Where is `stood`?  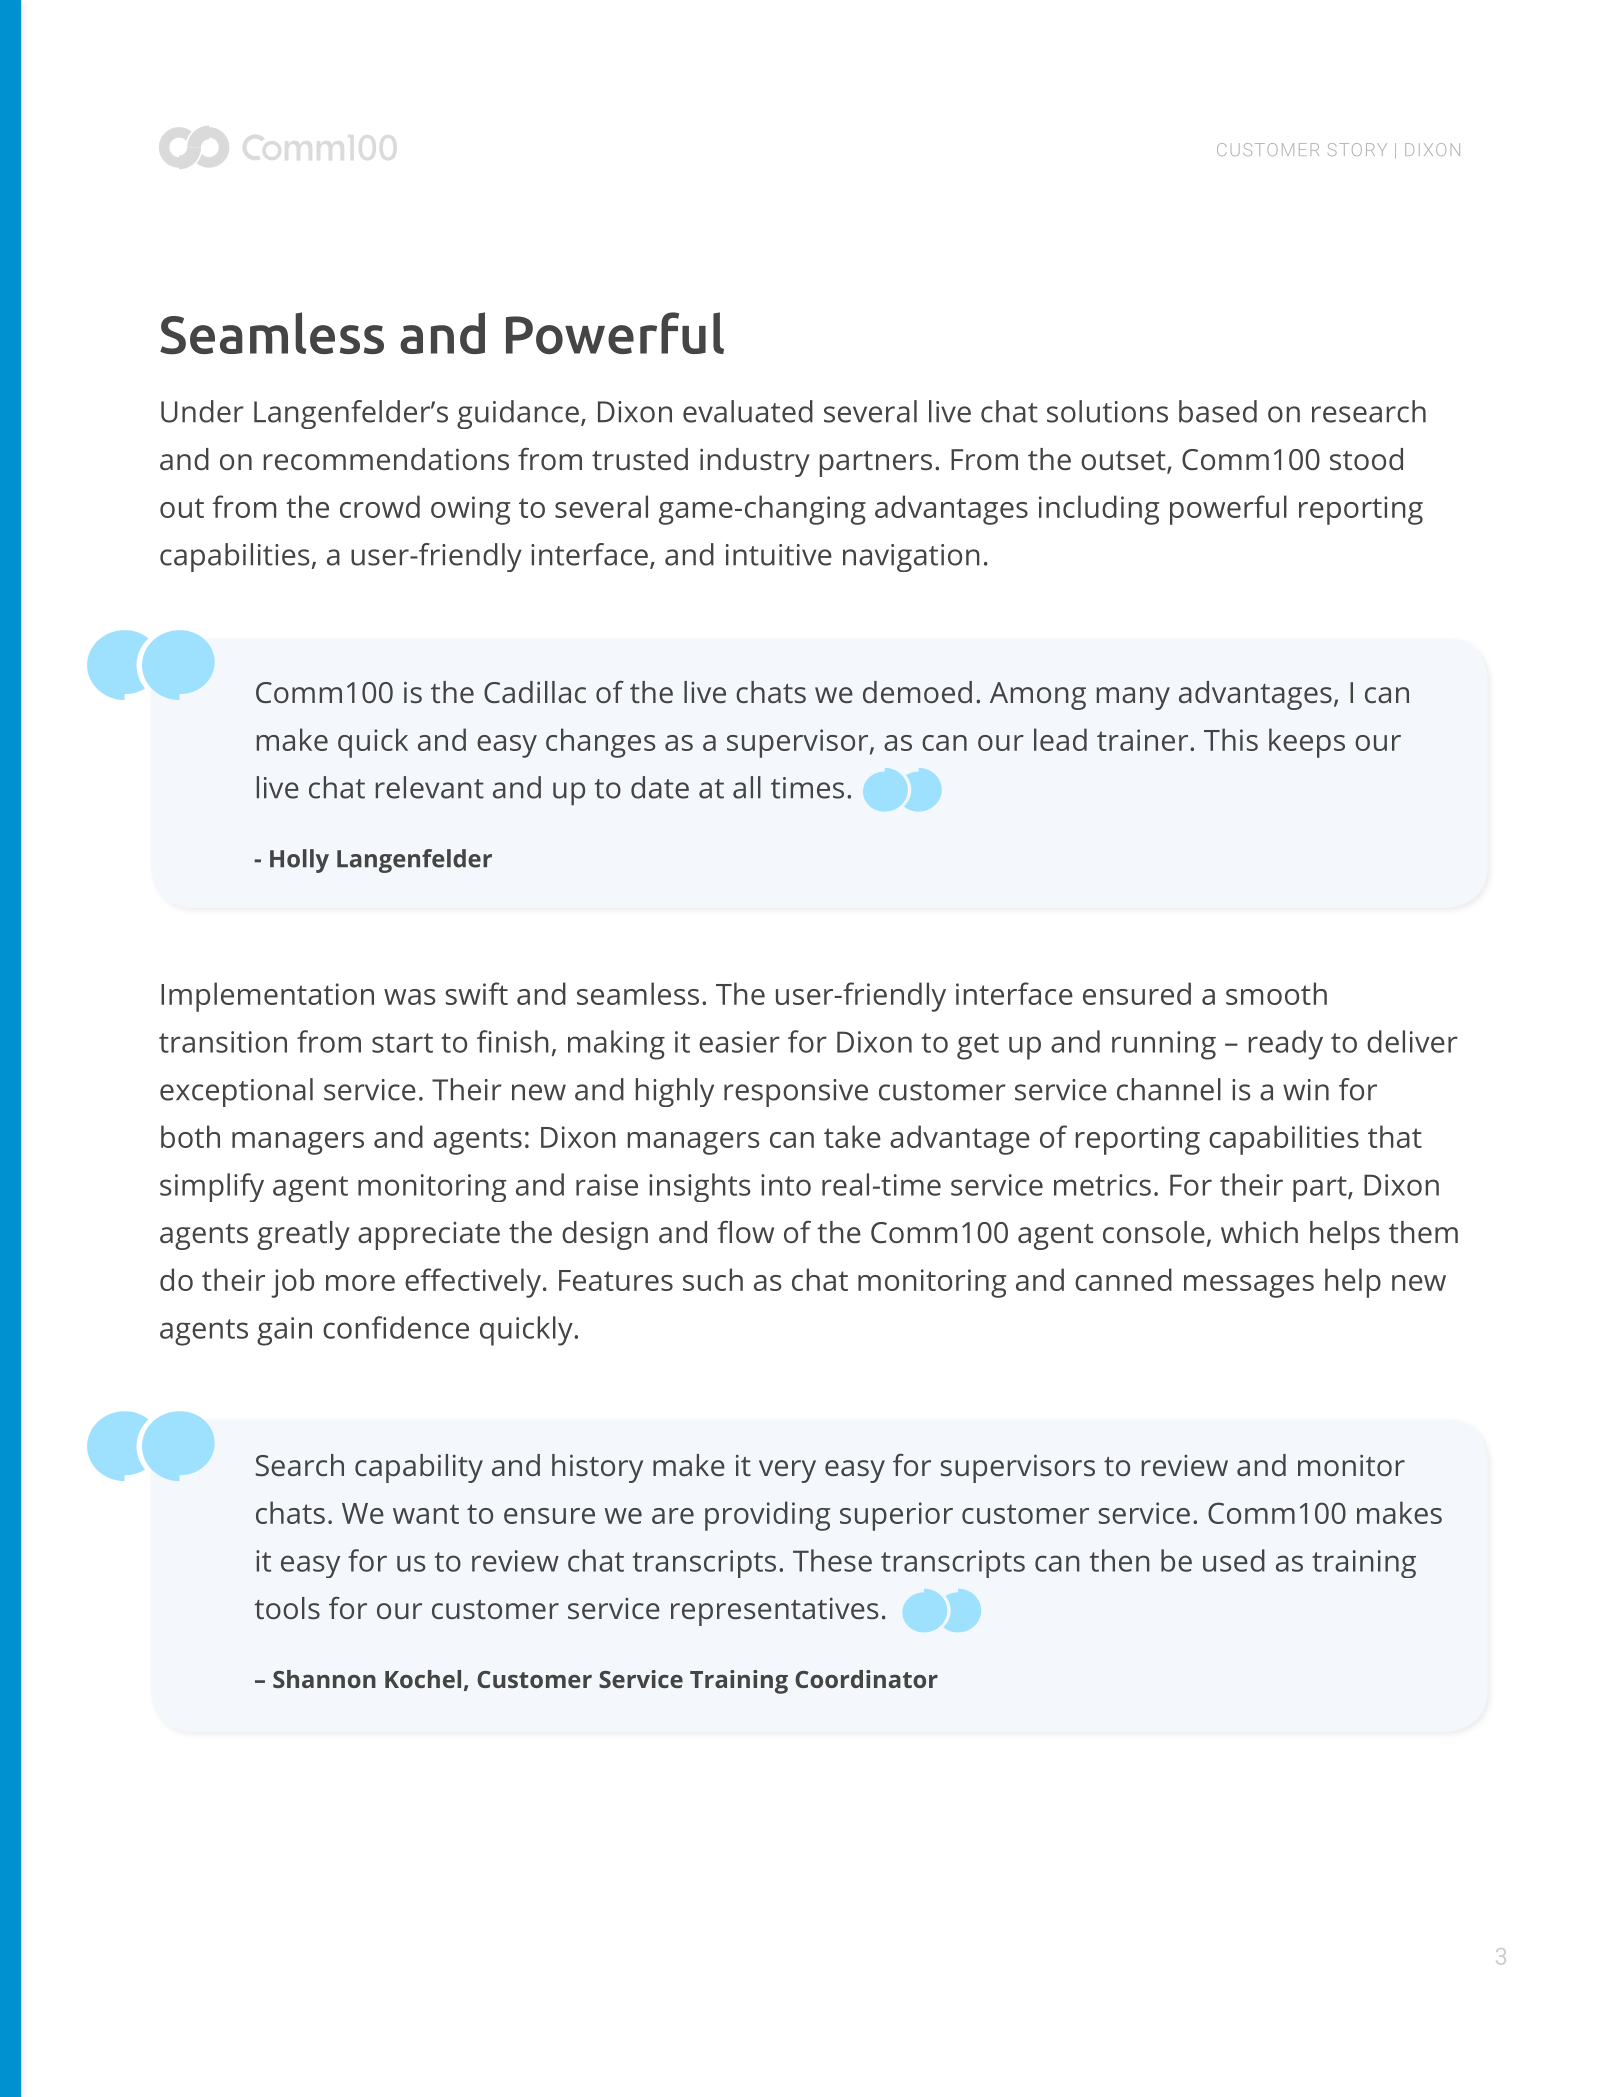
stood is located at coordinates (1366, 459).
